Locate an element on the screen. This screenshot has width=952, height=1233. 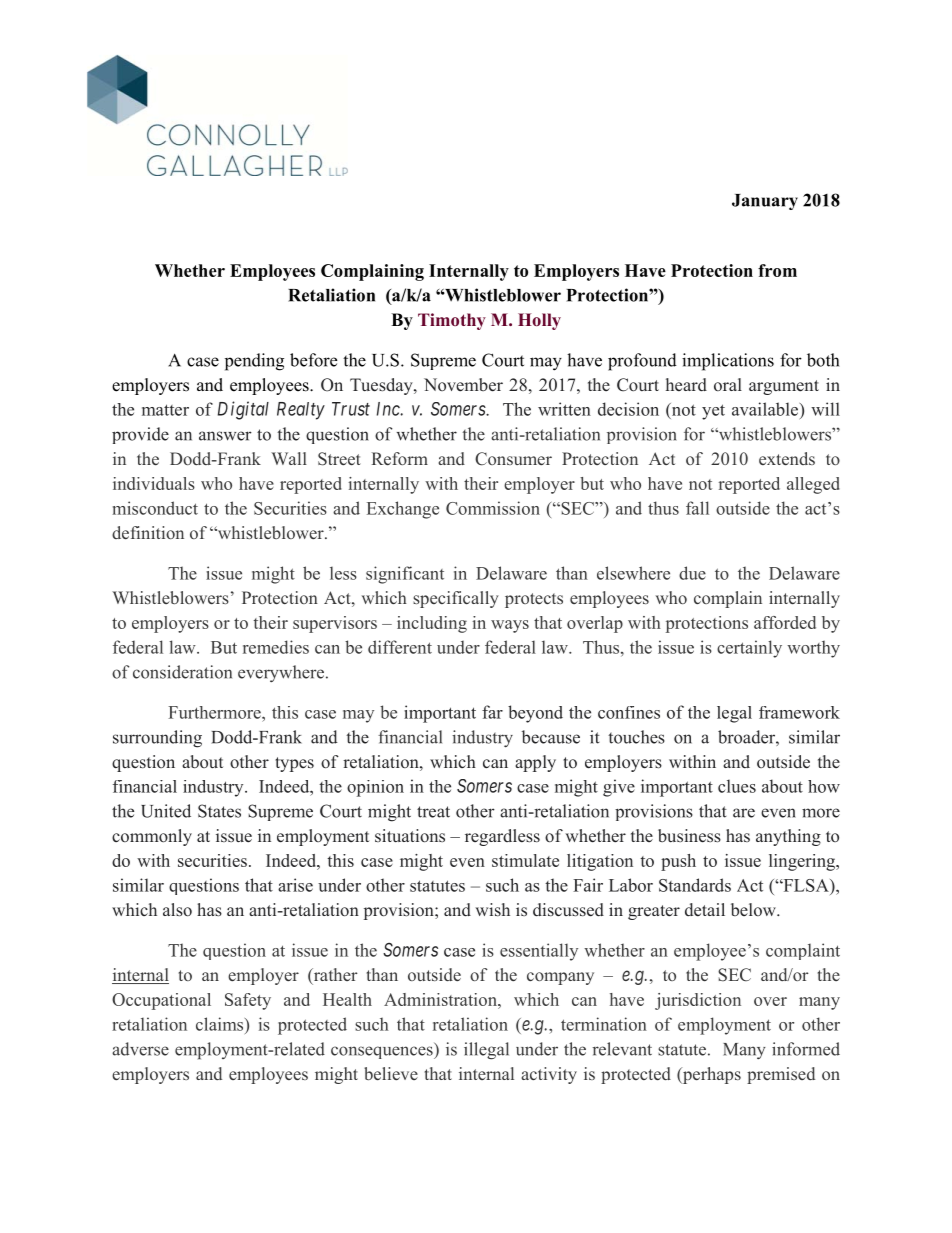
States is located at coordinates (219, 811).
